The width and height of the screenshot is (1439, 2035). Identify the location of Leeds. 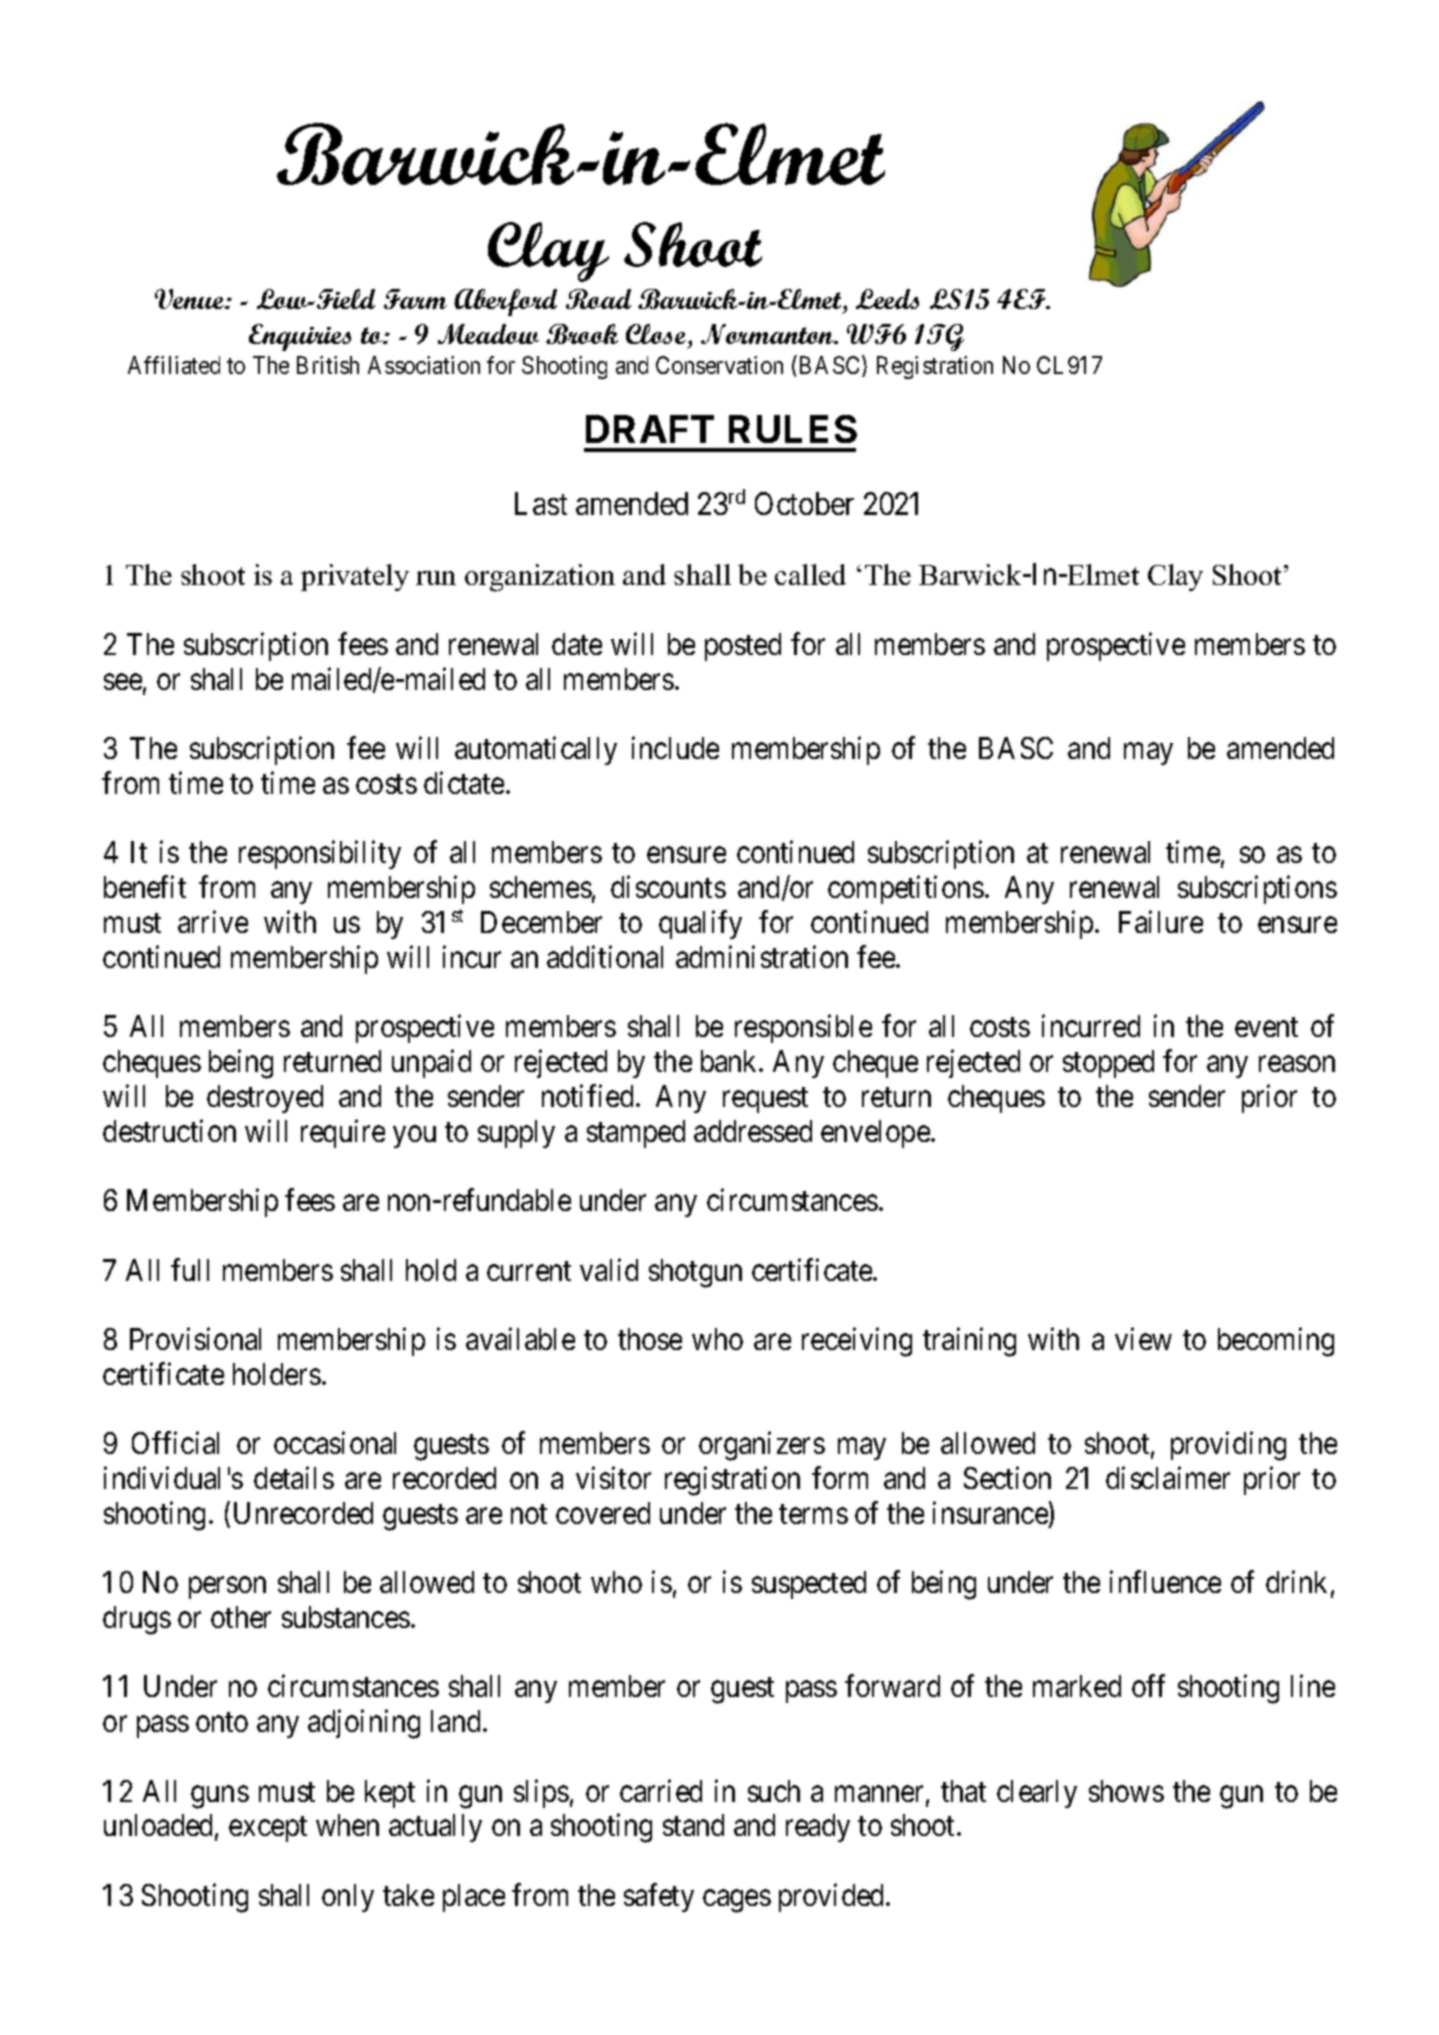
(887, 299).
